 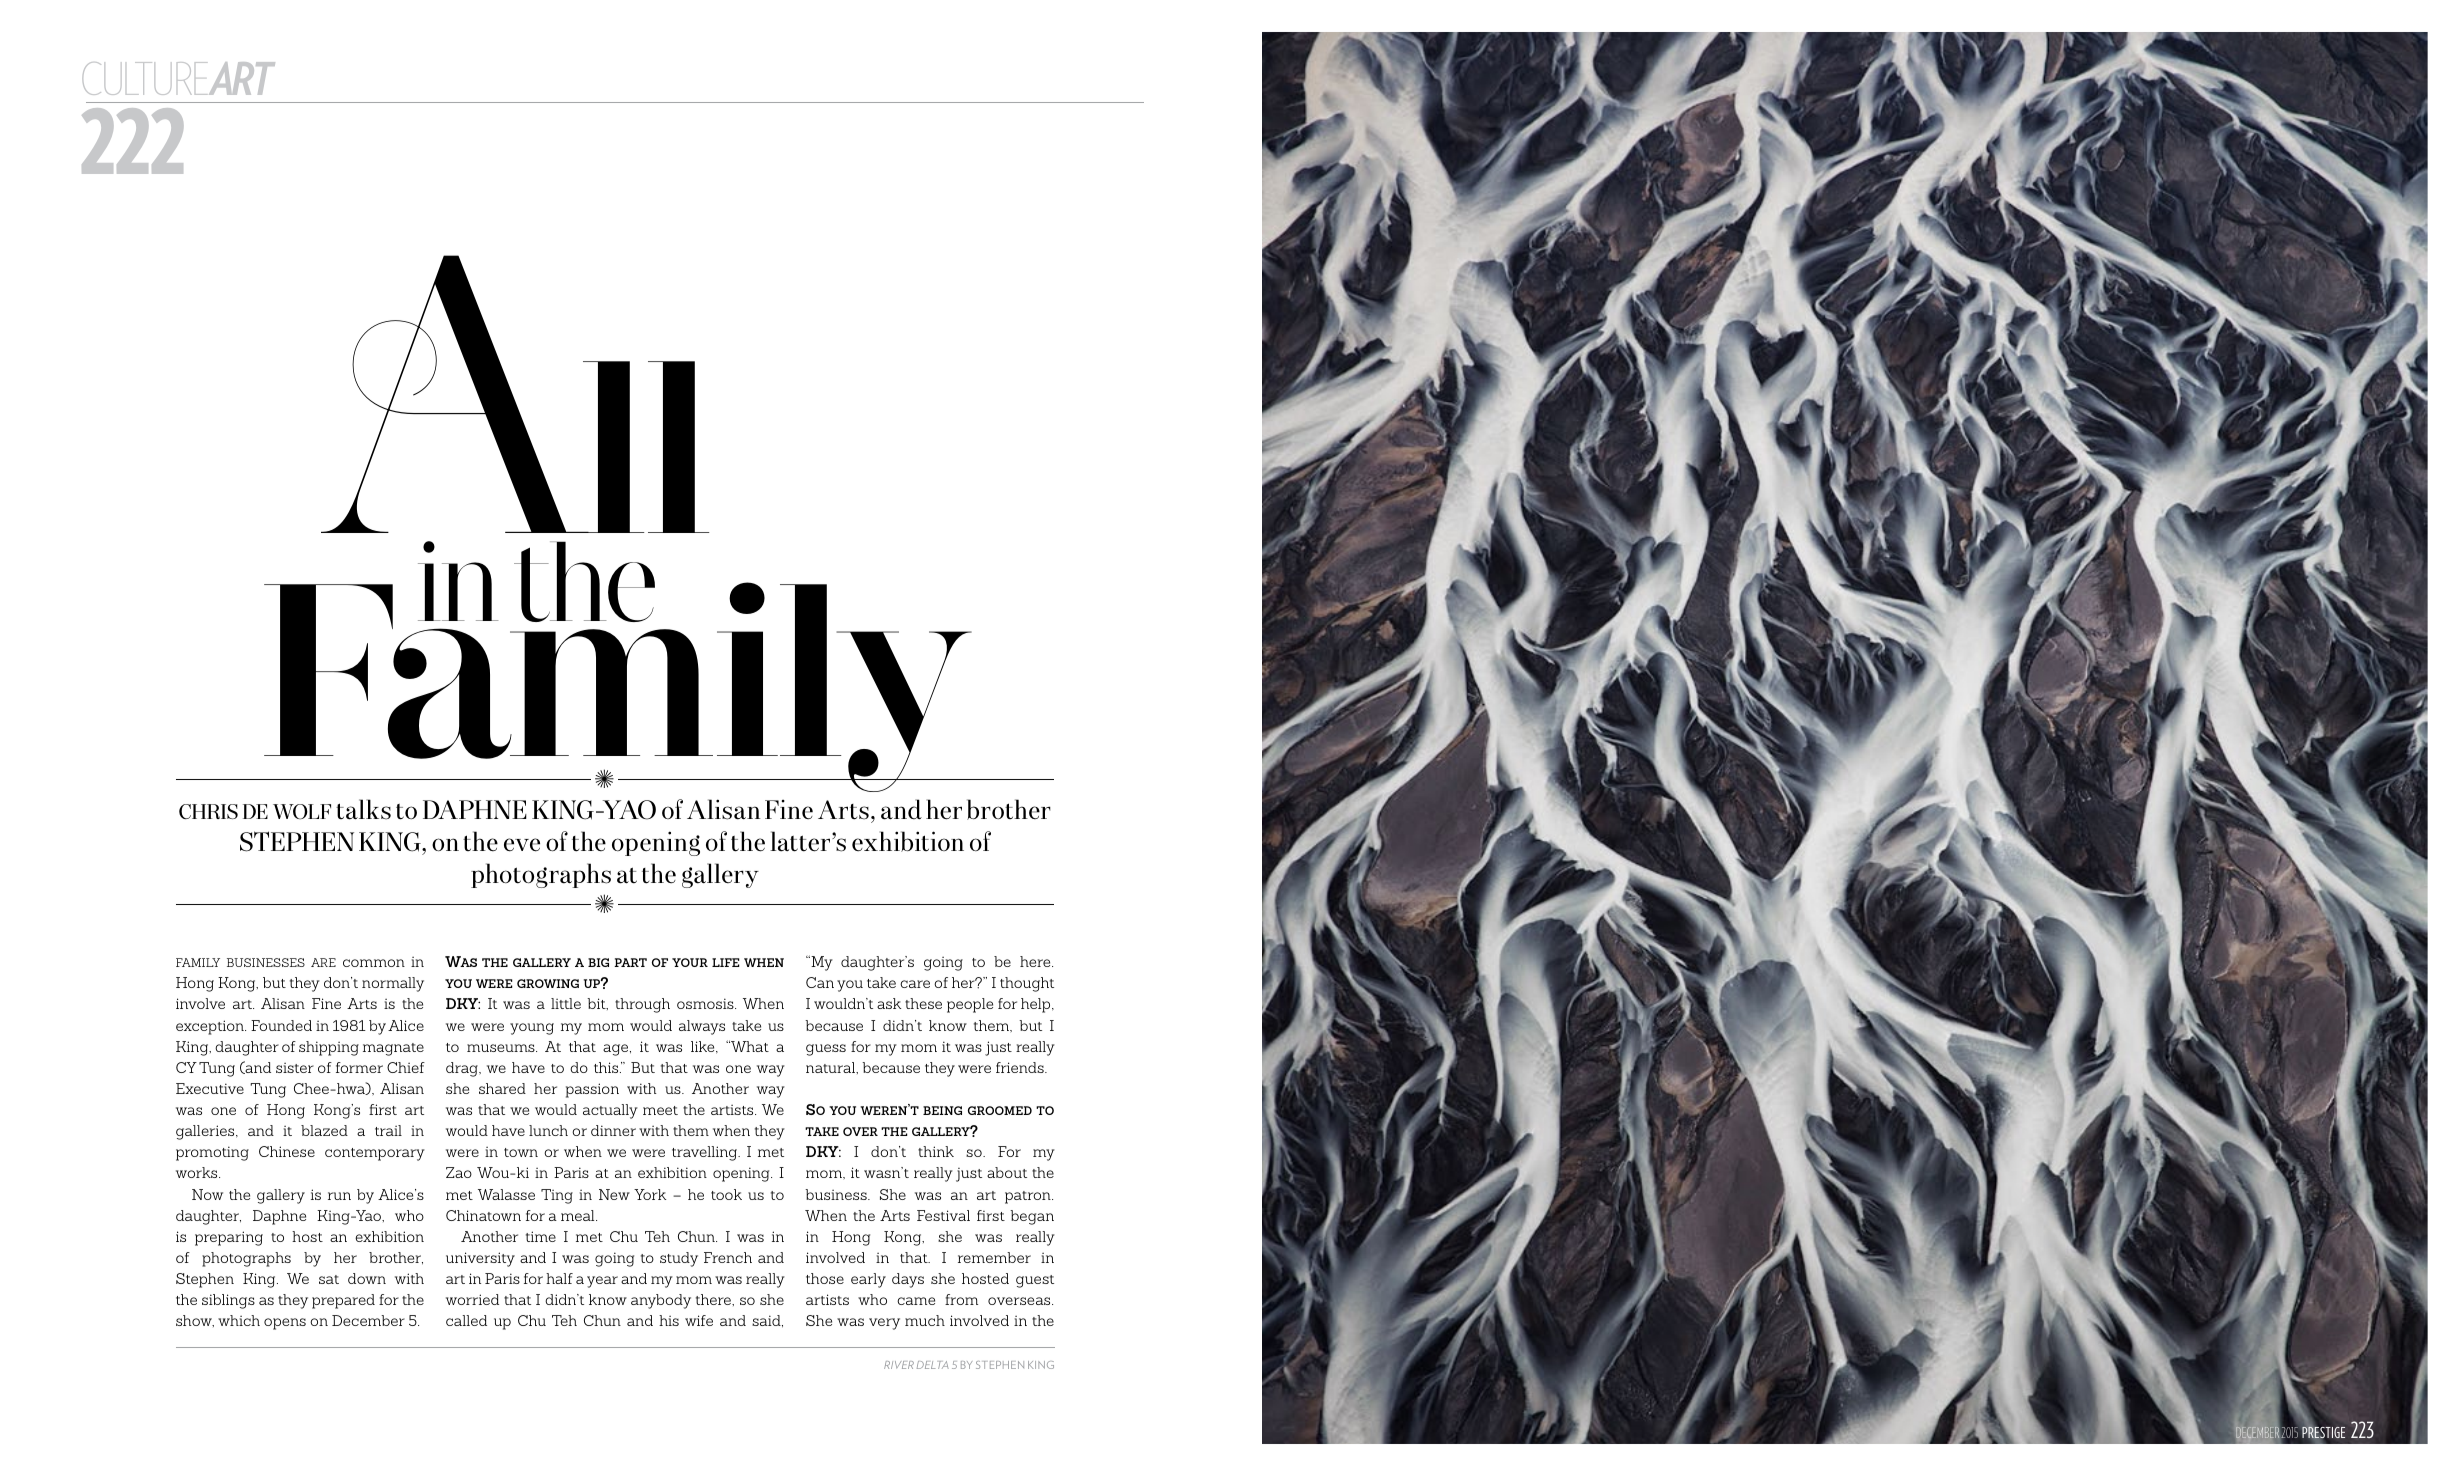 I want to click on much, so click(x=925, y=1320).
